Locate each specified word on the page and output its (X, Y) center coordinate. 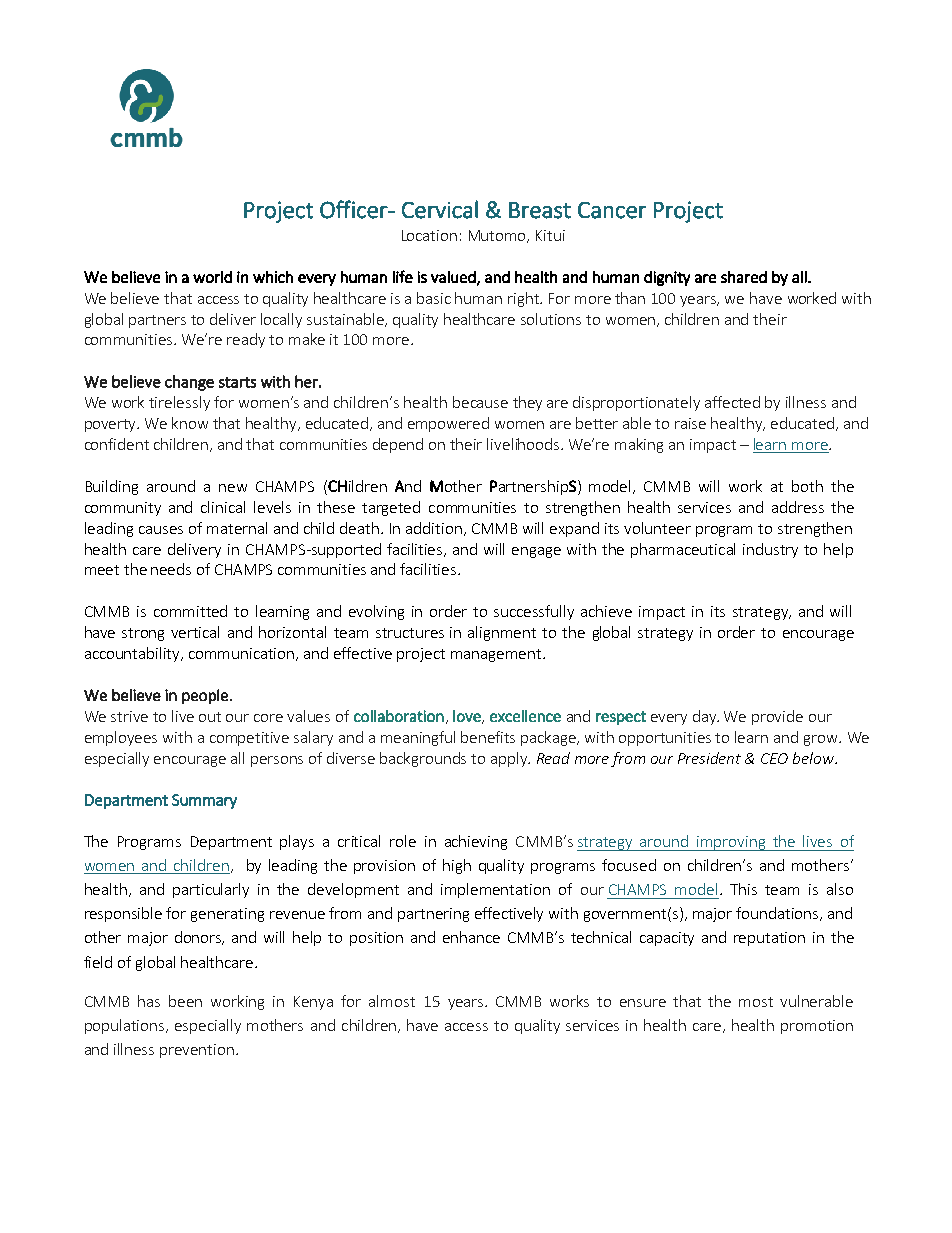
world (212, 277)
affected (732, 402)
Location (429, 235)
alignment (502, 633)
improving (732, 843)
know (190, 423)
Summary (204, 801)
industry (770, 550)
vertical (195, 632)
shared (744, 277)
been (185, 1001)
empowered (448, 424)
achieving (476, 842)
